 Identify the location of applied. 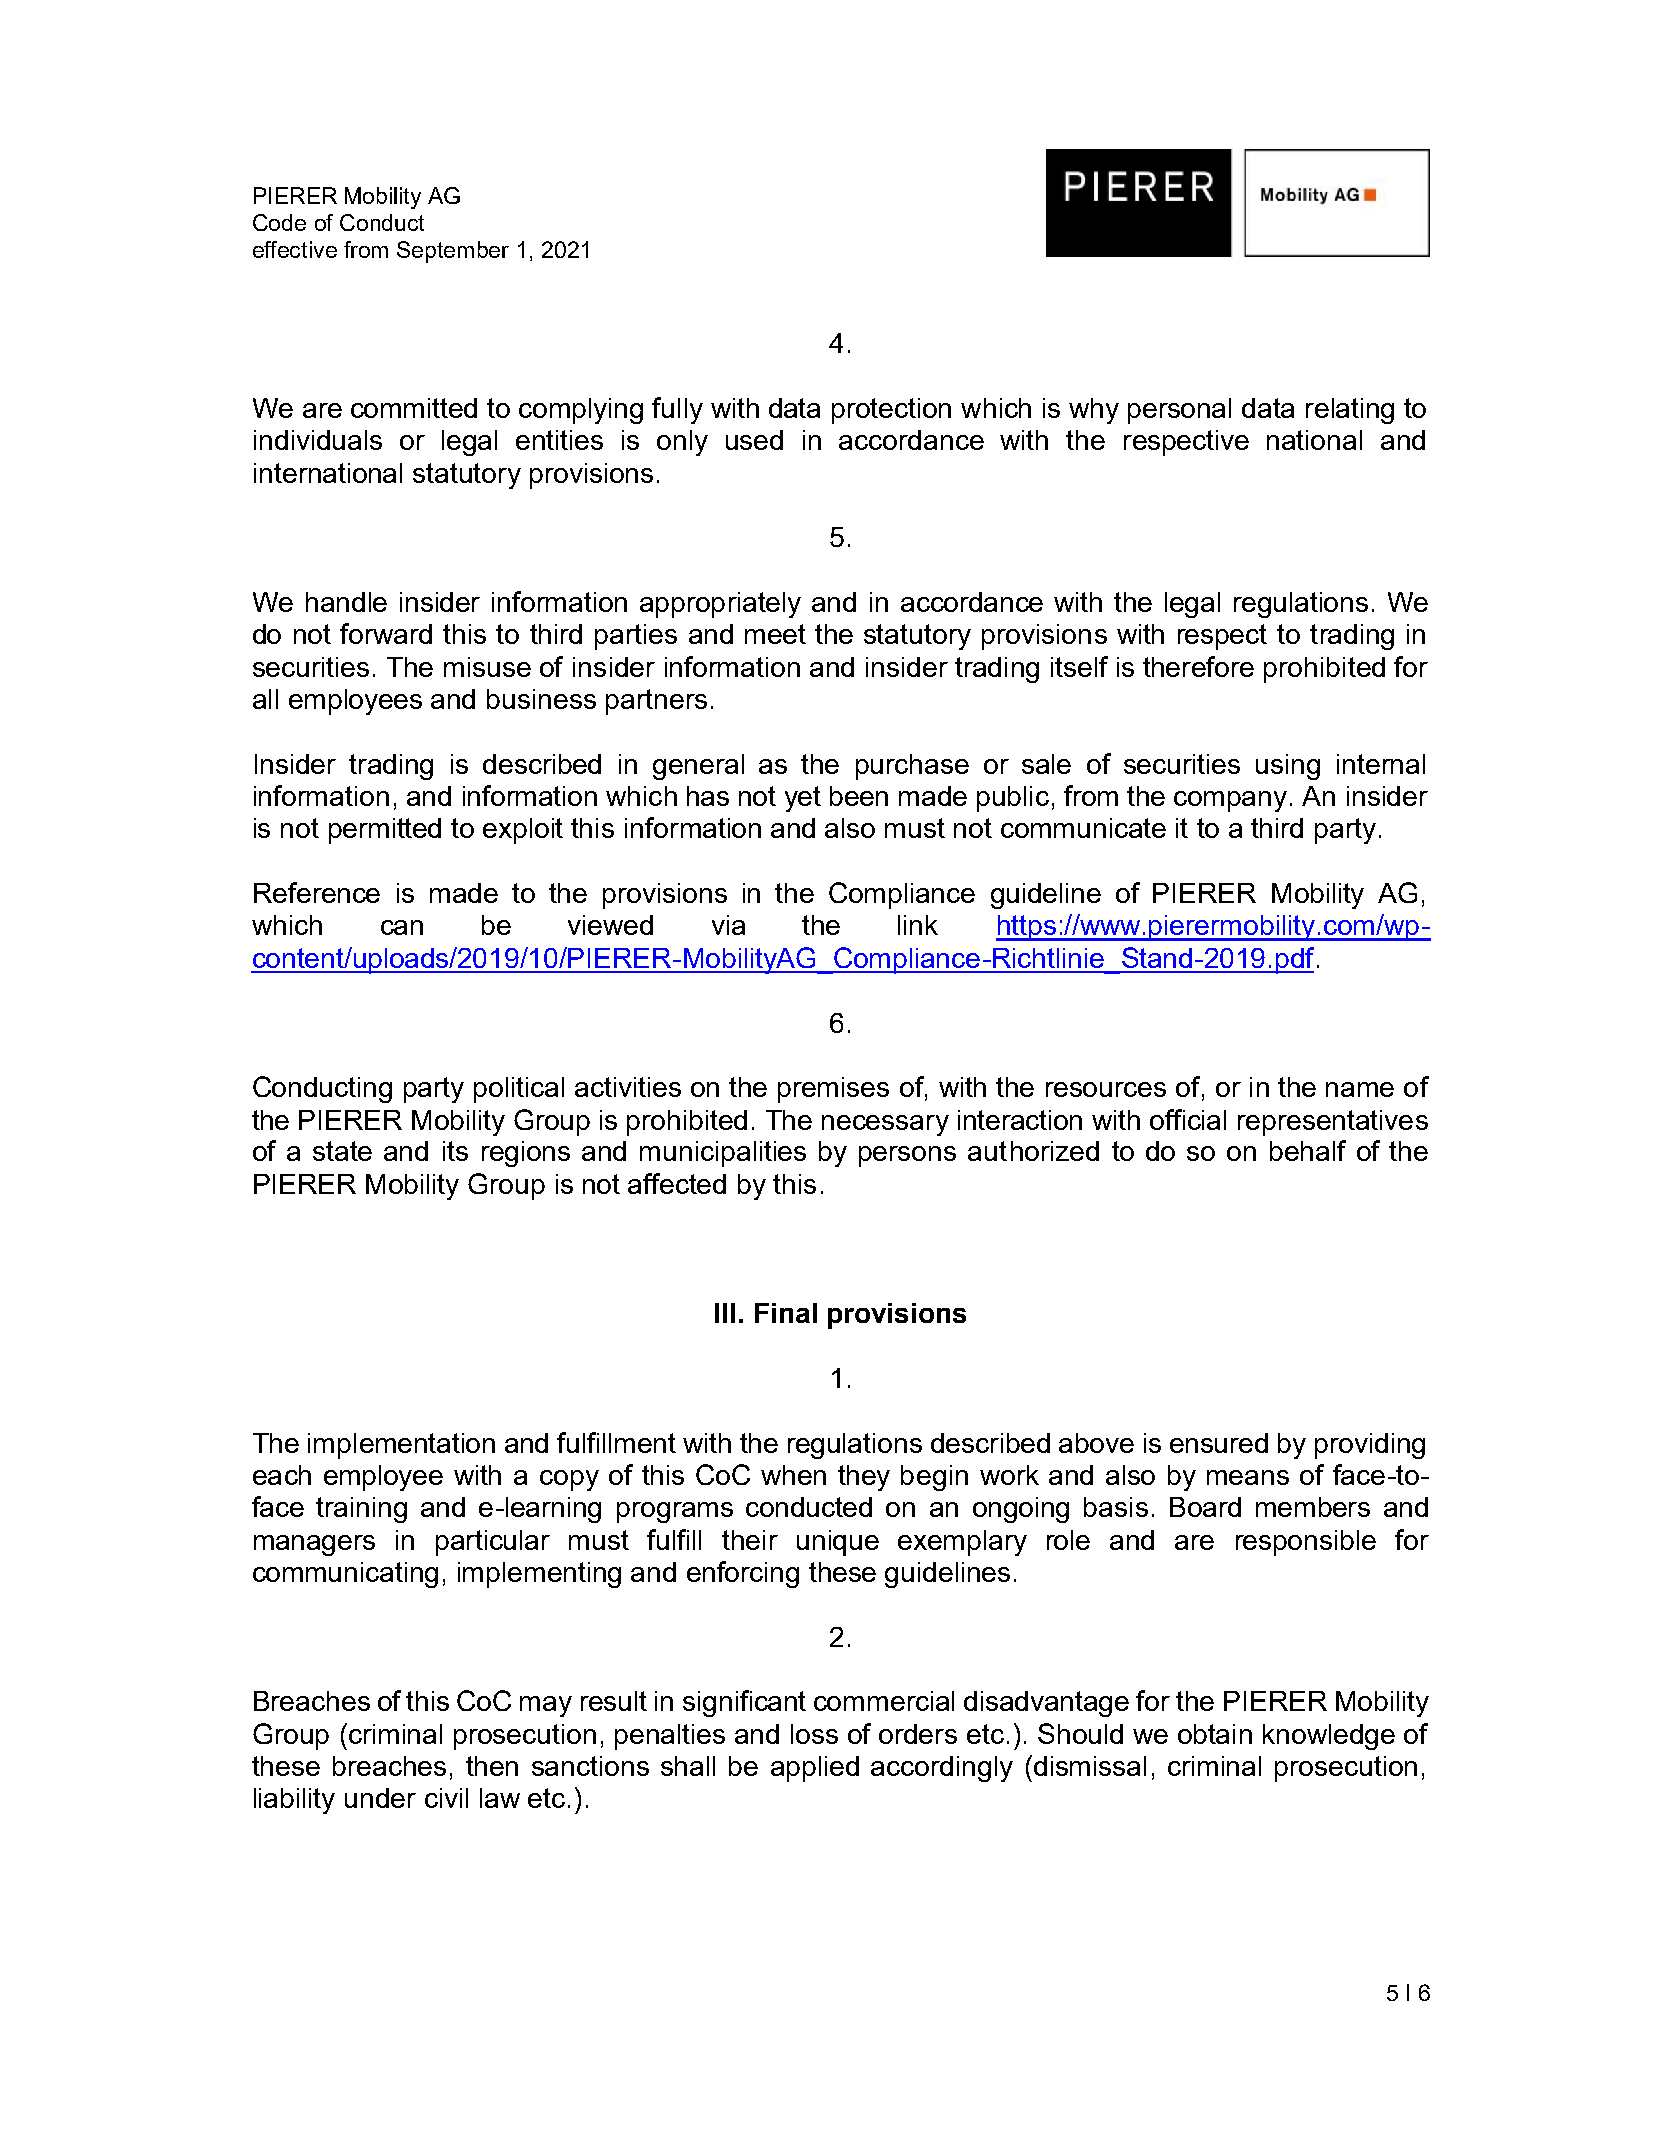
(815, 1769).
